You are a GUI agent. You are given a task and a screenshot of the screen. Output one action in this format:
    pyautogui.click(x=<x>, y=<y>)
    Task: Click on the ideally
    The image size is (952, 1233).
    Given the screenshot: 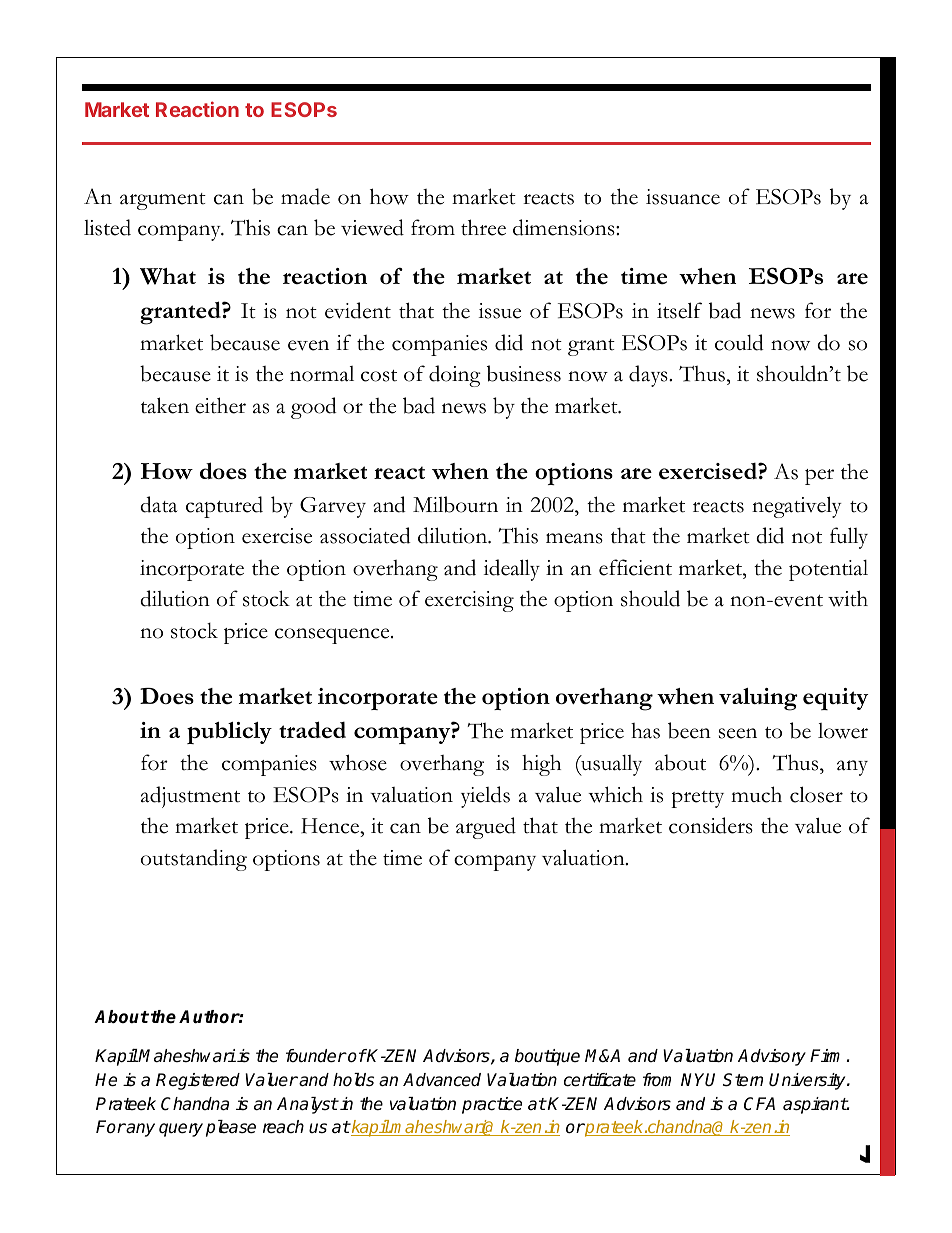 What is the action you would take?
    pyautogui.click(x=512, y=570)
